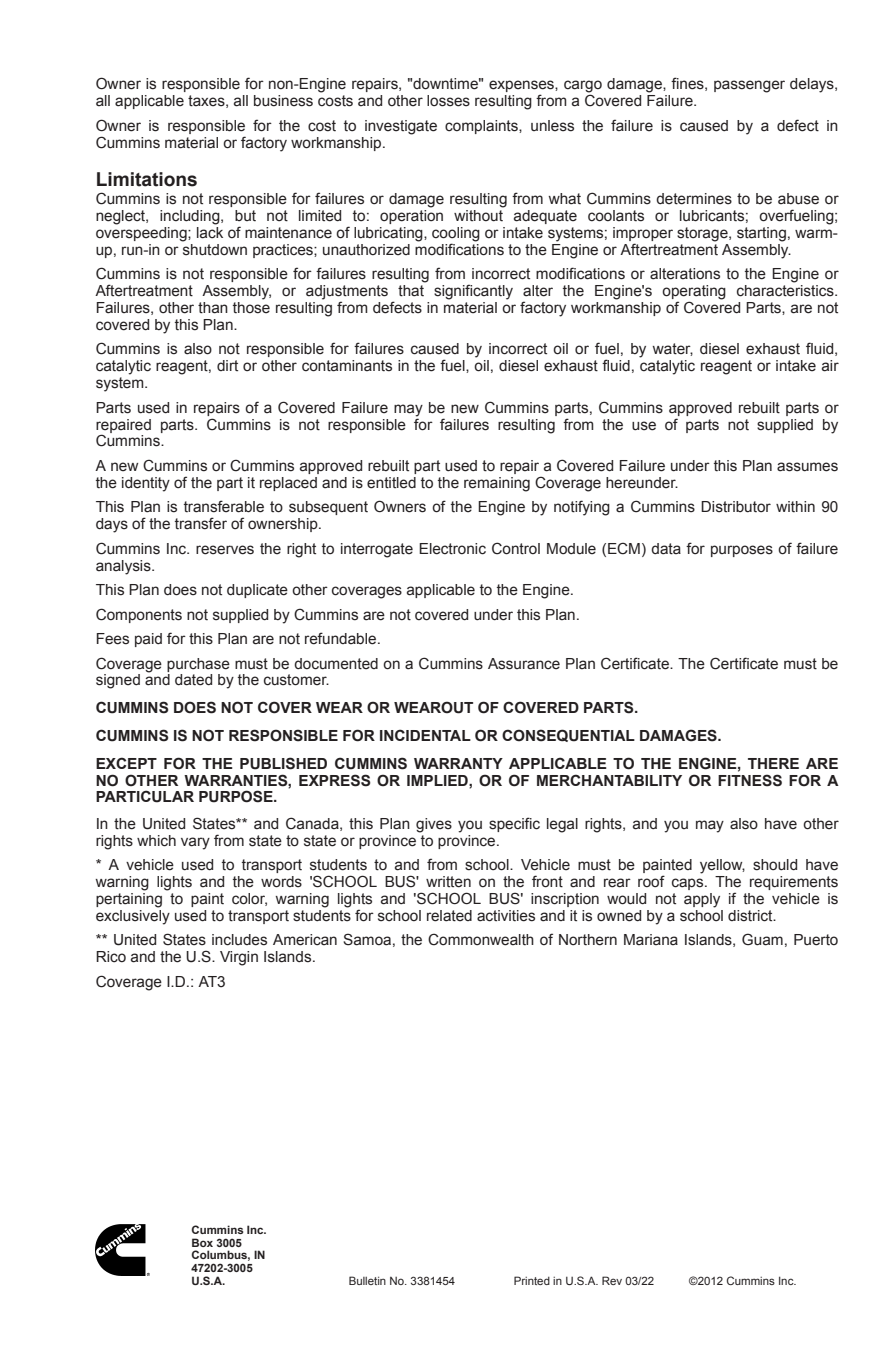 This screenshot has width=896, height=1345. What do you see at coordinates (773, 763) in the screenshot?
I see `THERE` at bounding box center [773, 763].
